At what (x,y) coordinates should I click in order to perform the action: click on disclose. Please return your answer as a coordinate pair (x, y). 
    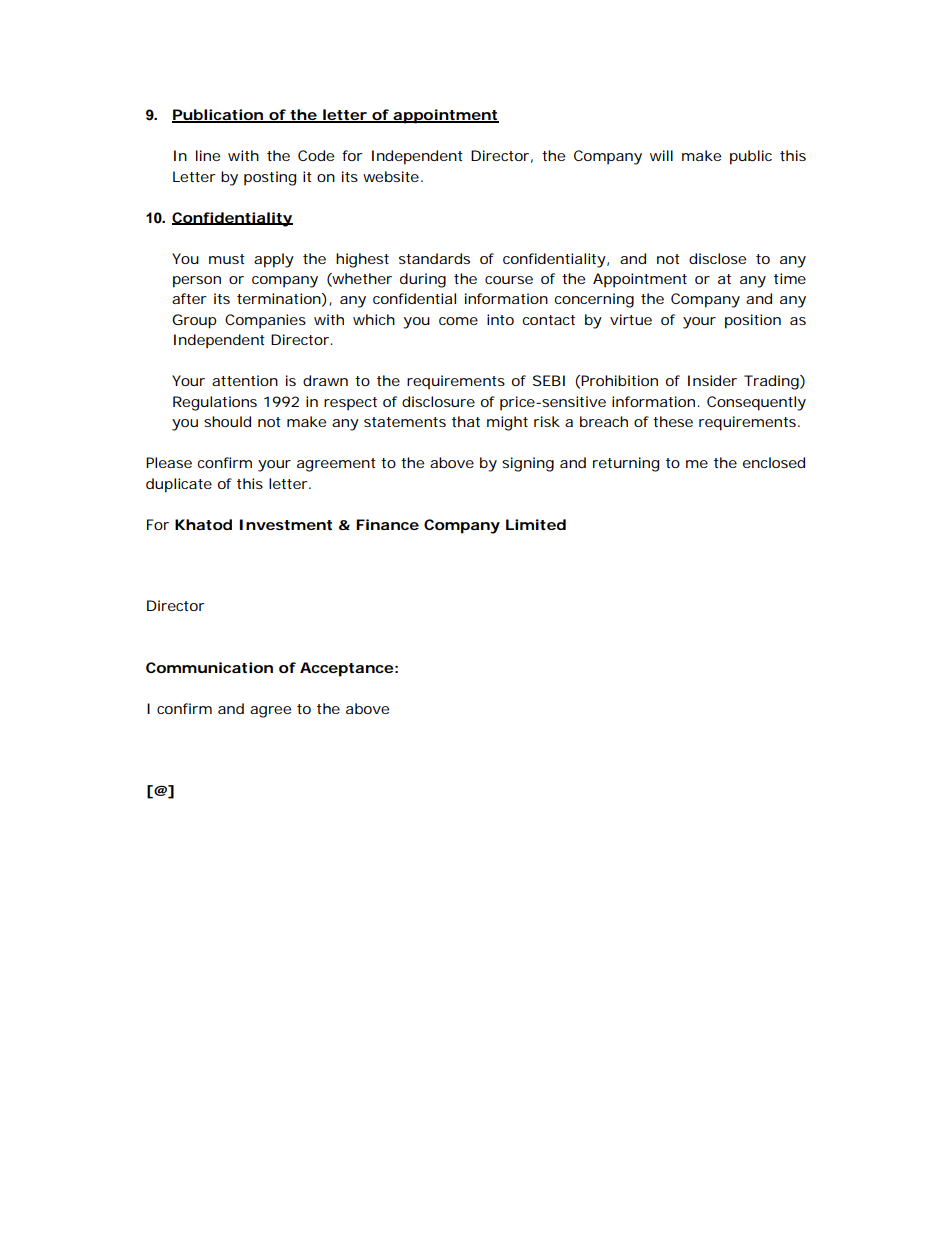
    Looking at the image, I should click on (717, 258).
